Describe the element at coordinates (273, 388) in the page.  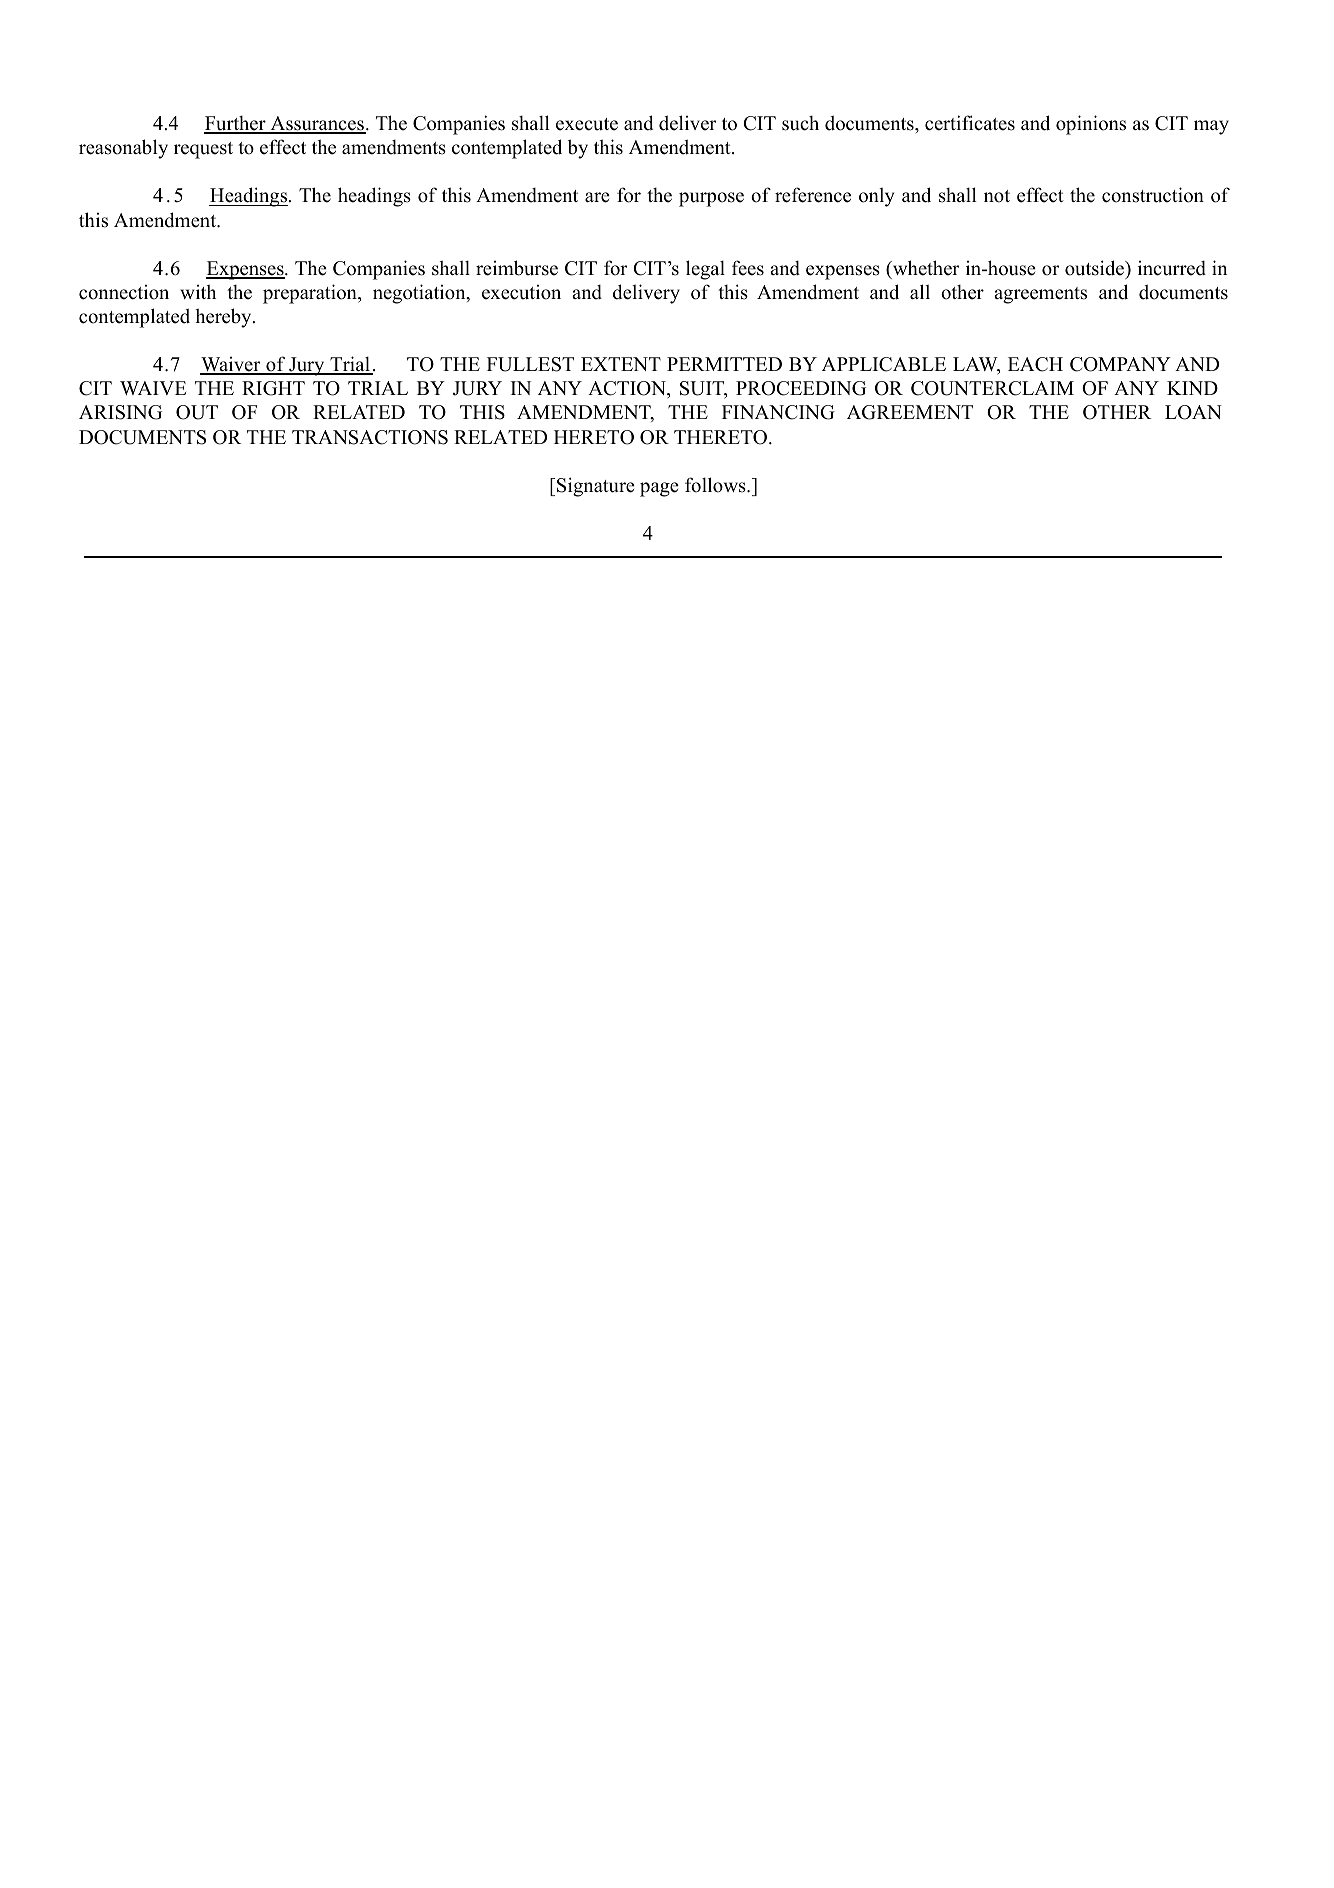
I see `RIGHT` at that location.
